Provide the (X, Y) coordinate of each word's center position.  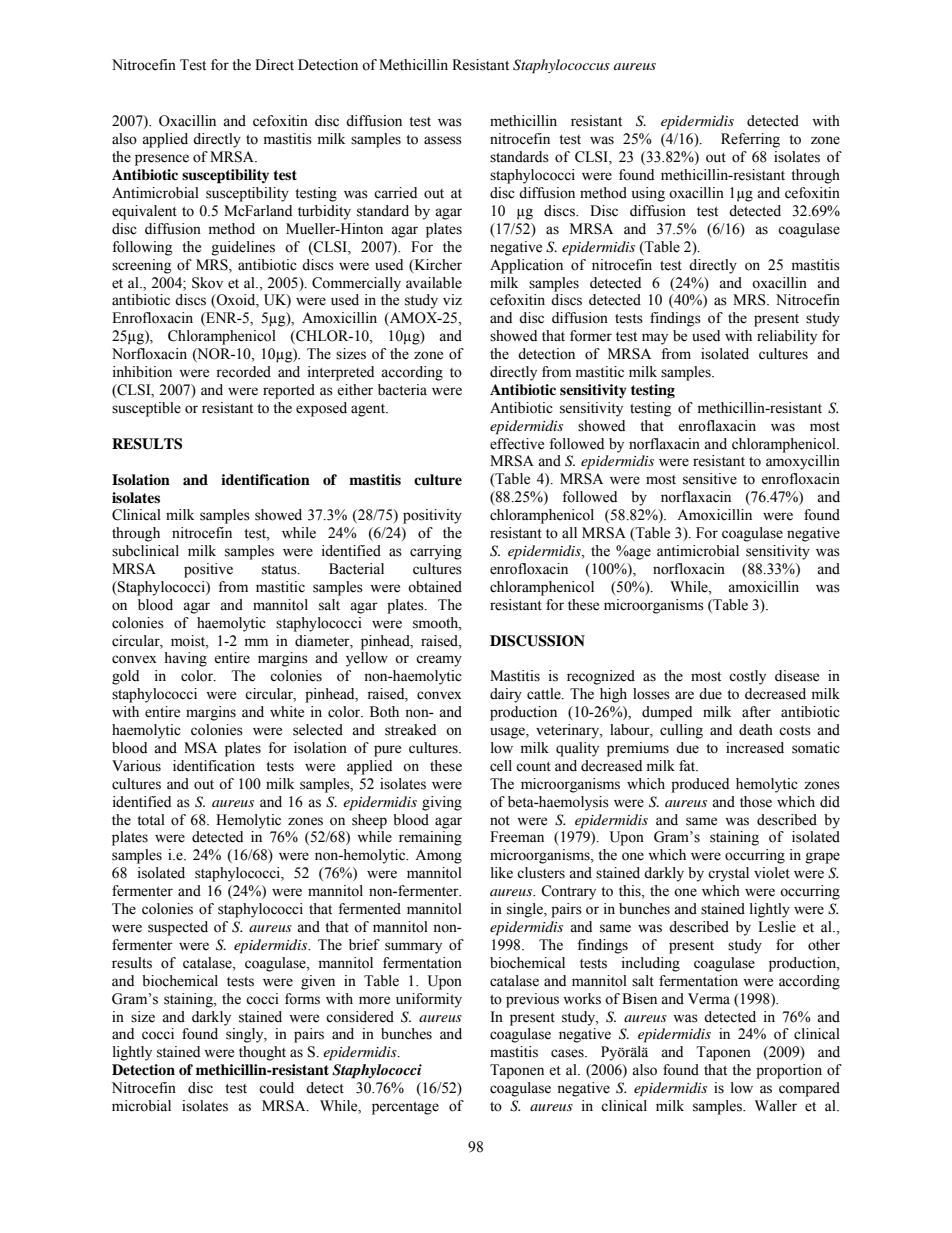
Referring (750, 140)
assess (443, 140)
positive (208, 570)
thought (262, 1053)
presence (162, 160)
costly (747, 677)
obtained (435, 587)
